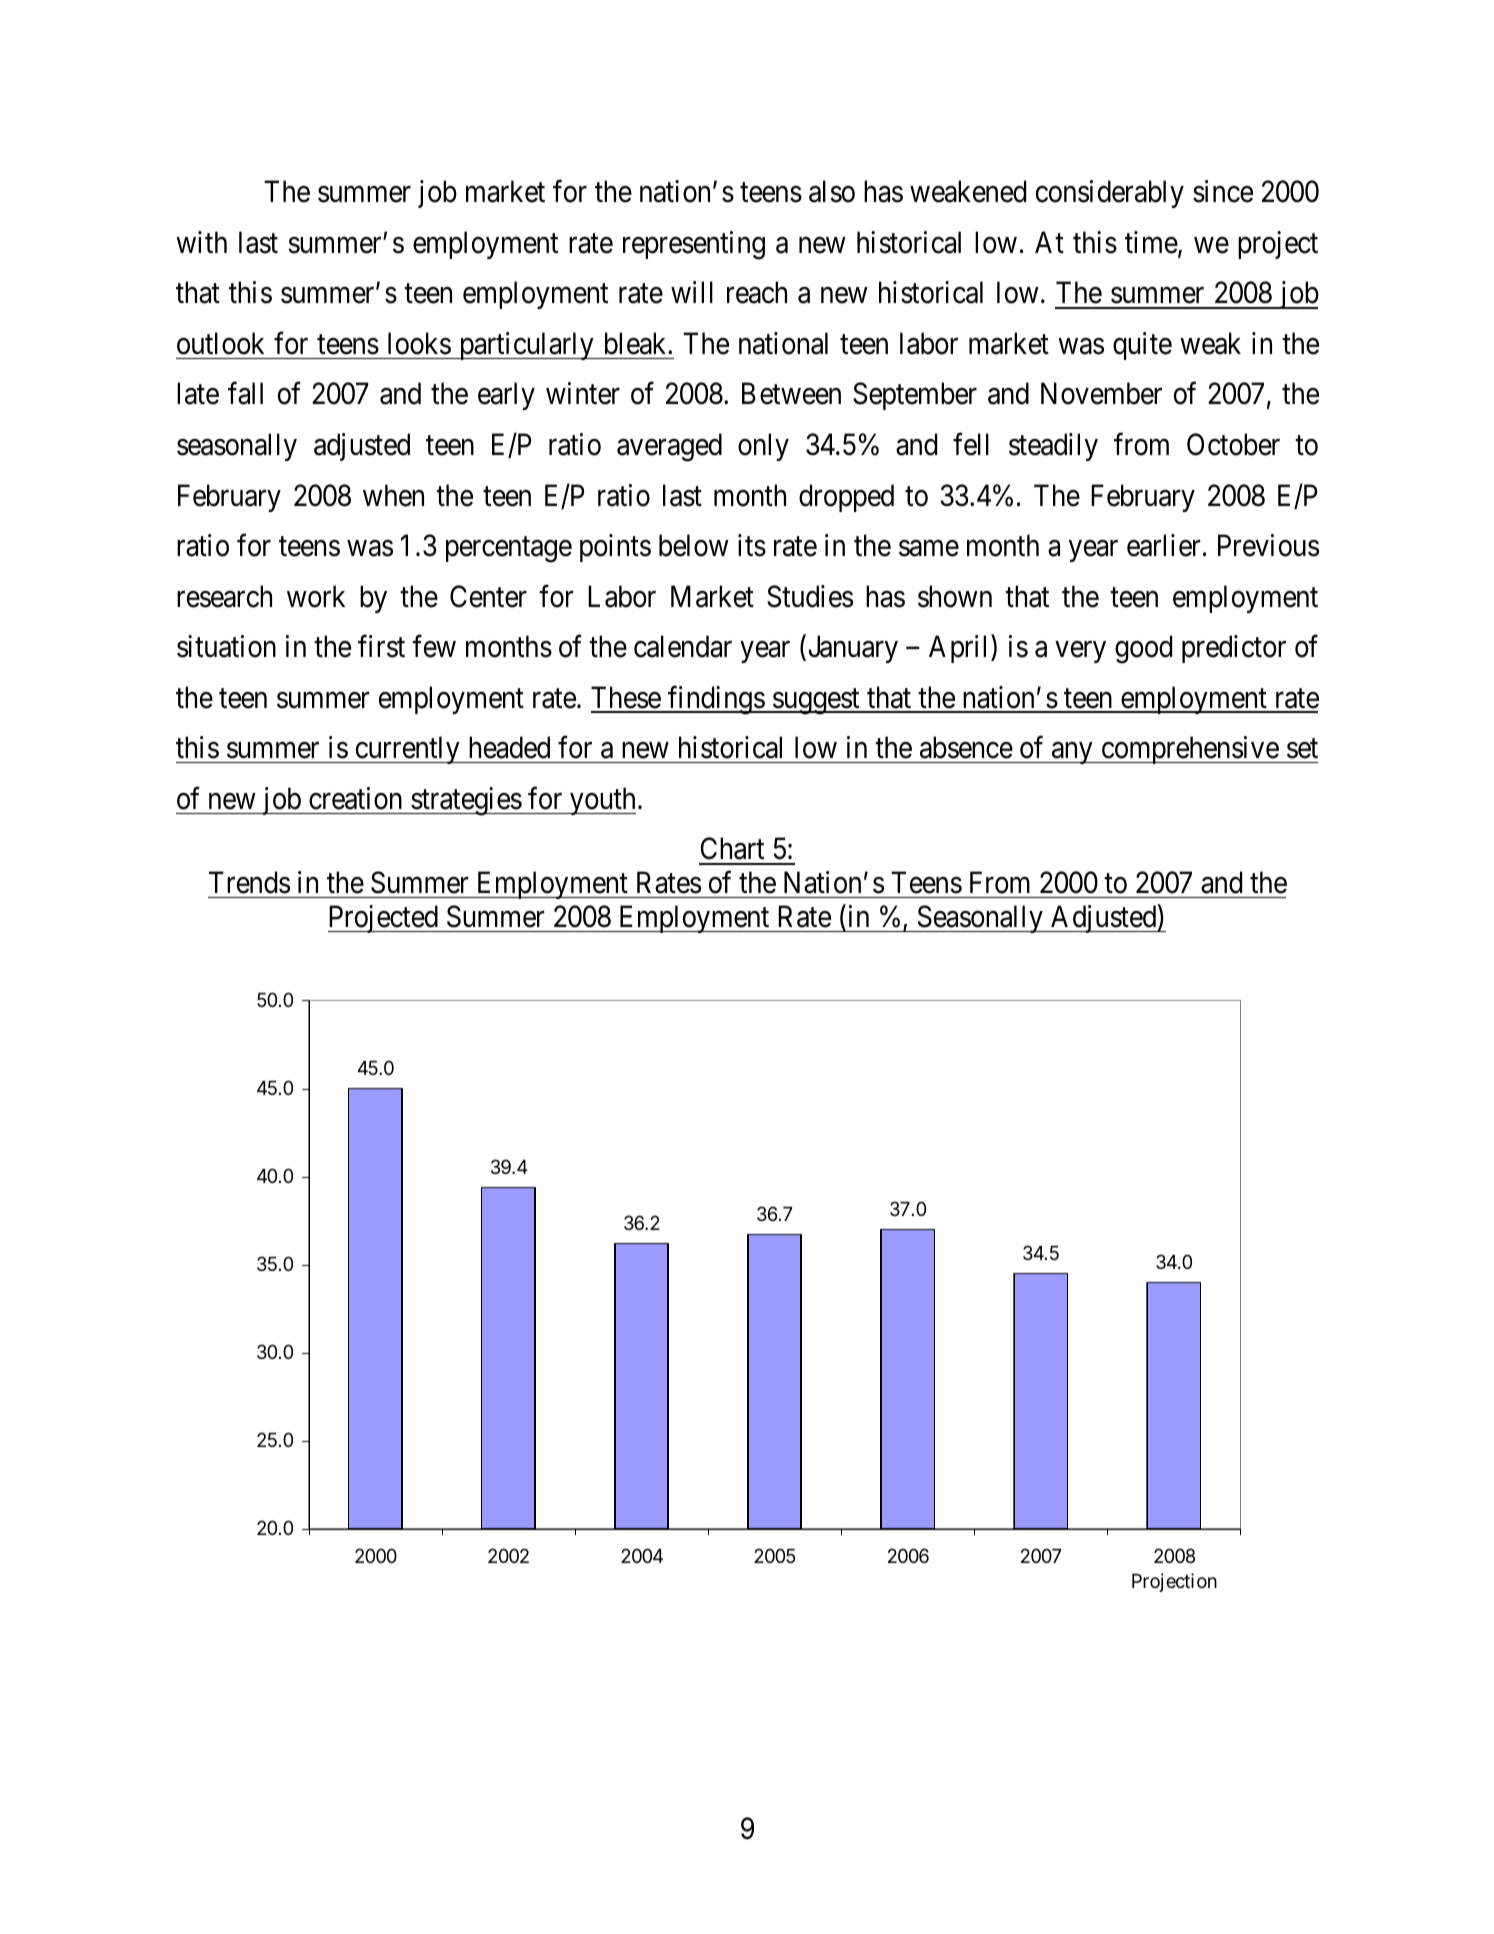  Describe the element at coordinates (791, 394) in the screenshot. I see `Between` at that location.
